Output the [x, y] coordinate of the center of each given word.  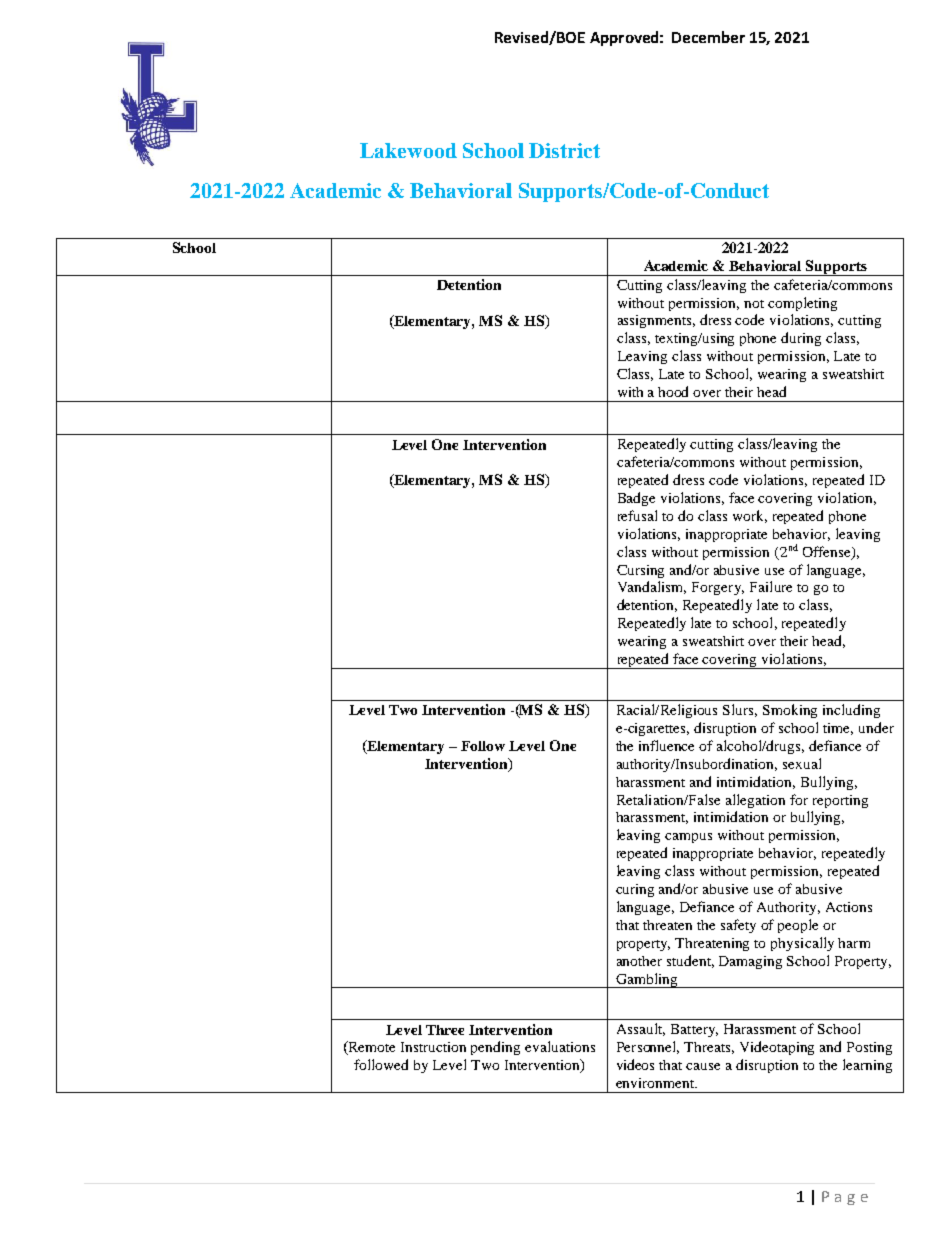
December [708, 37]
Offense [828, 552]
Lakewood [408, 150]
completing [802, 304]
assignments [656, 321]
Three [445, 1030]
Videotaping [777, 1048]
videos [635, 1064]
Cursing [640, 571]
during [801, 339]
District [564, 150]
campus [688, 838]
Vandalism [652, 587]
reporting [840, 801]
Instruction [433, 1047]
